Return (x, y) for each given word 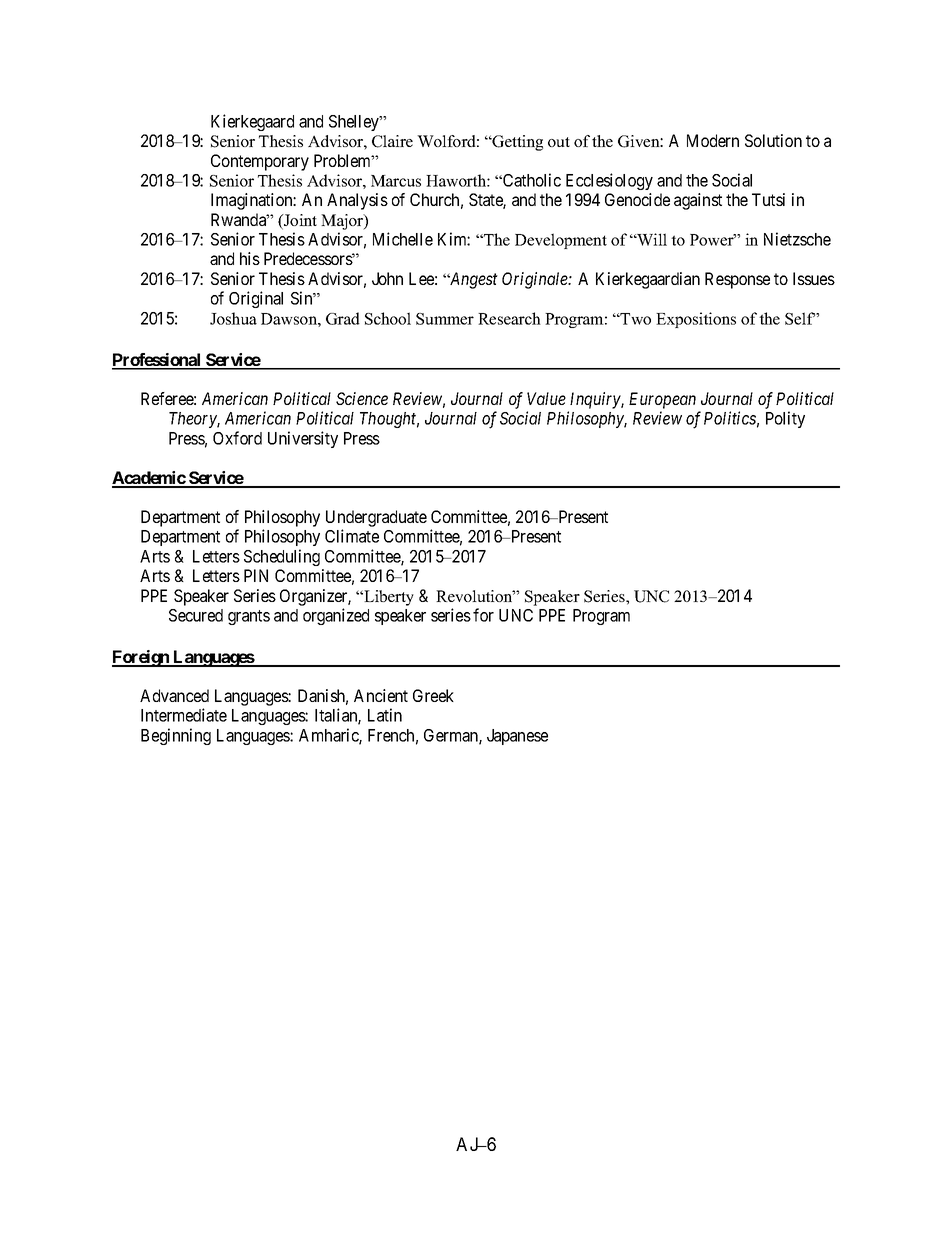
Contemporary (260, 162)
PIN (256, 575)
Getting (517, 143)
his (250, 258)
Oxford (237, 438)
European (662, 400)
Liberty (388, 598)
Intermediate (184, 715)
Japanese (517, 737)
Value (546, 398)
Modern (713, 140)
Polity (785, 419)
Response (737, 280)
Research (509, 318)
